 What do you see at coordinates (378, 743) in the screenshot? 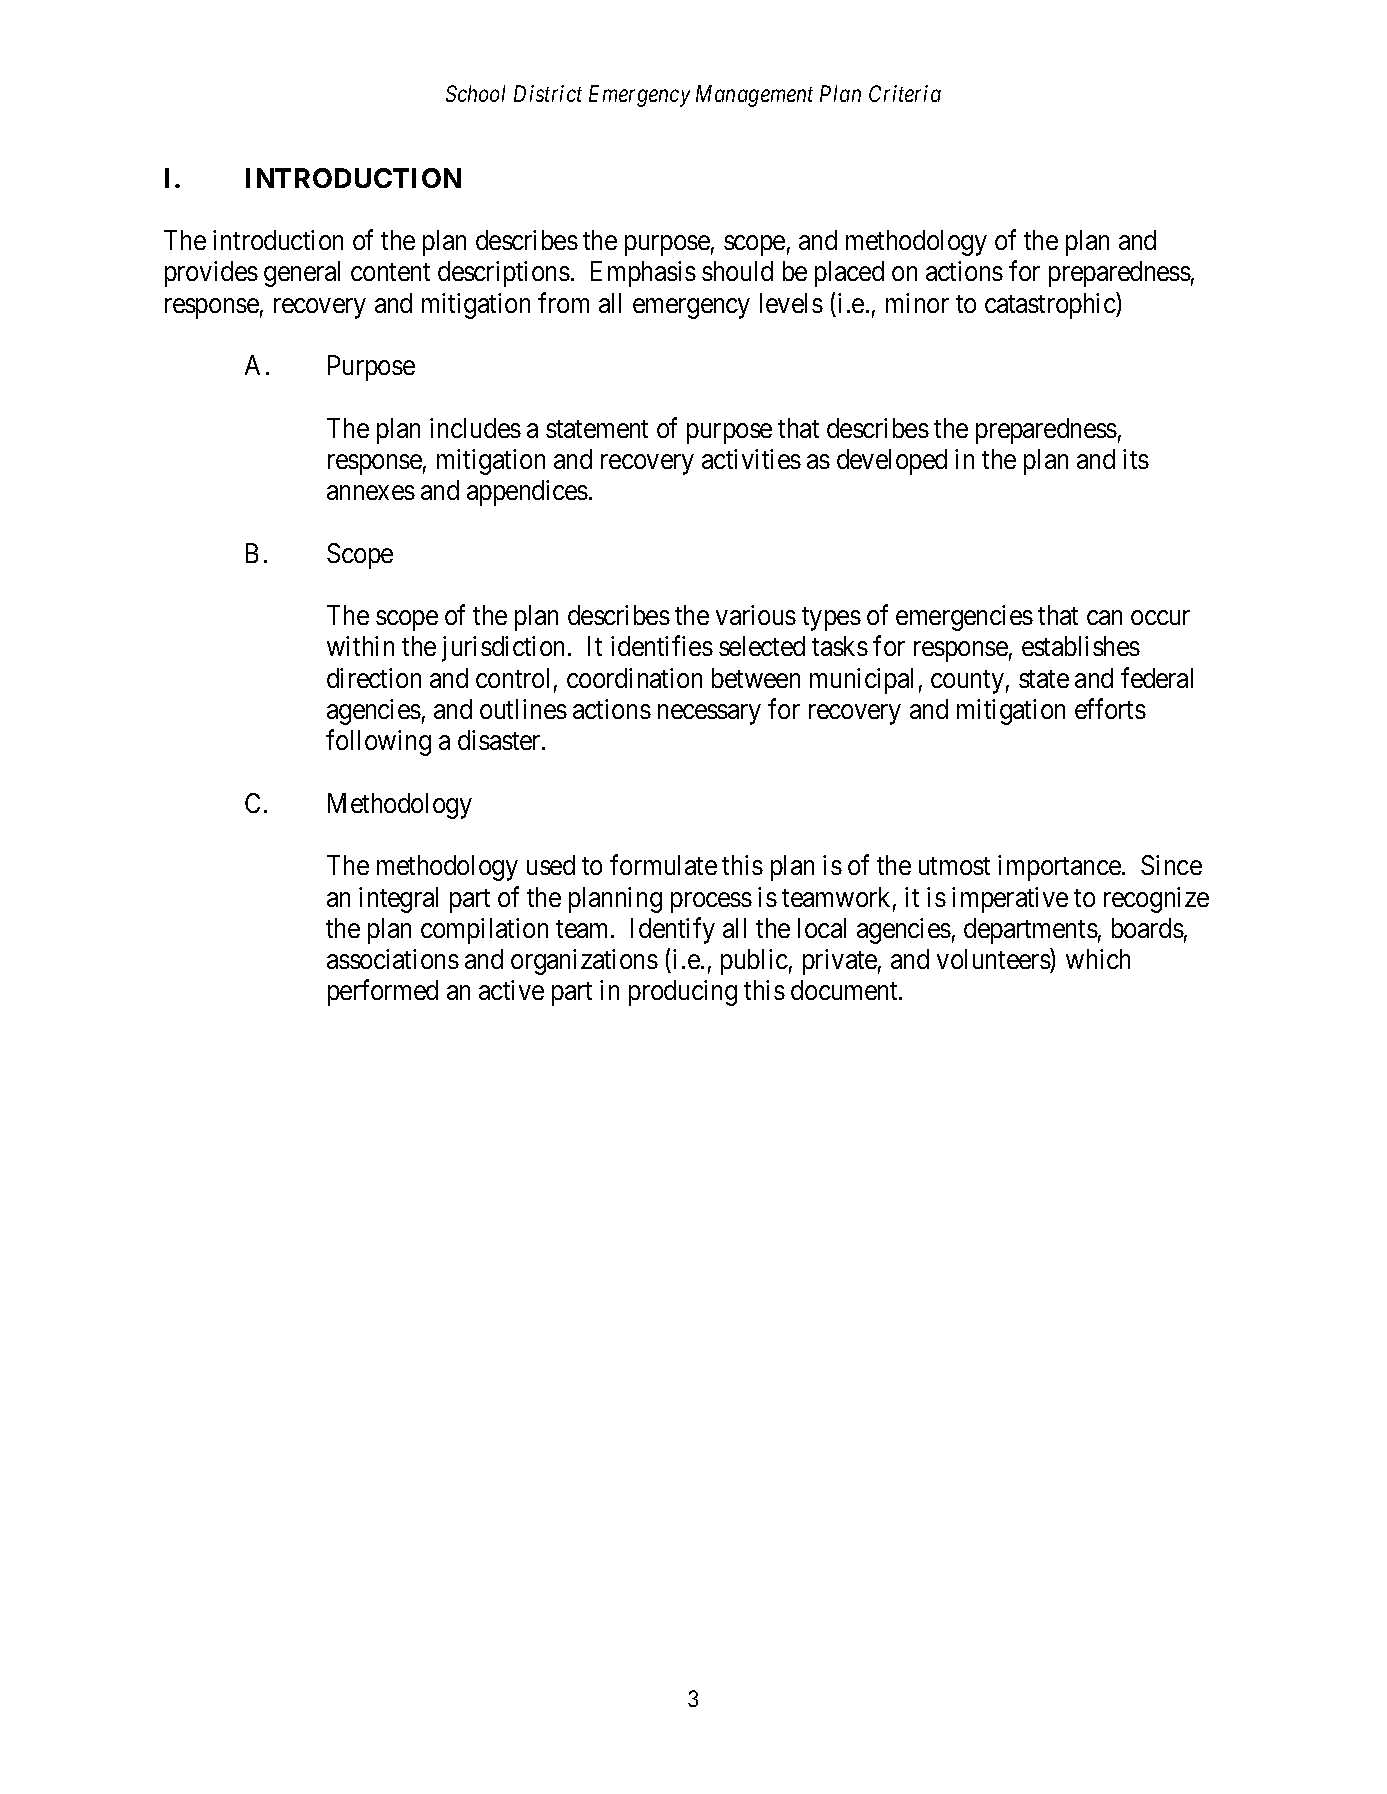
I see `following` at bounding box center [378, 743].
